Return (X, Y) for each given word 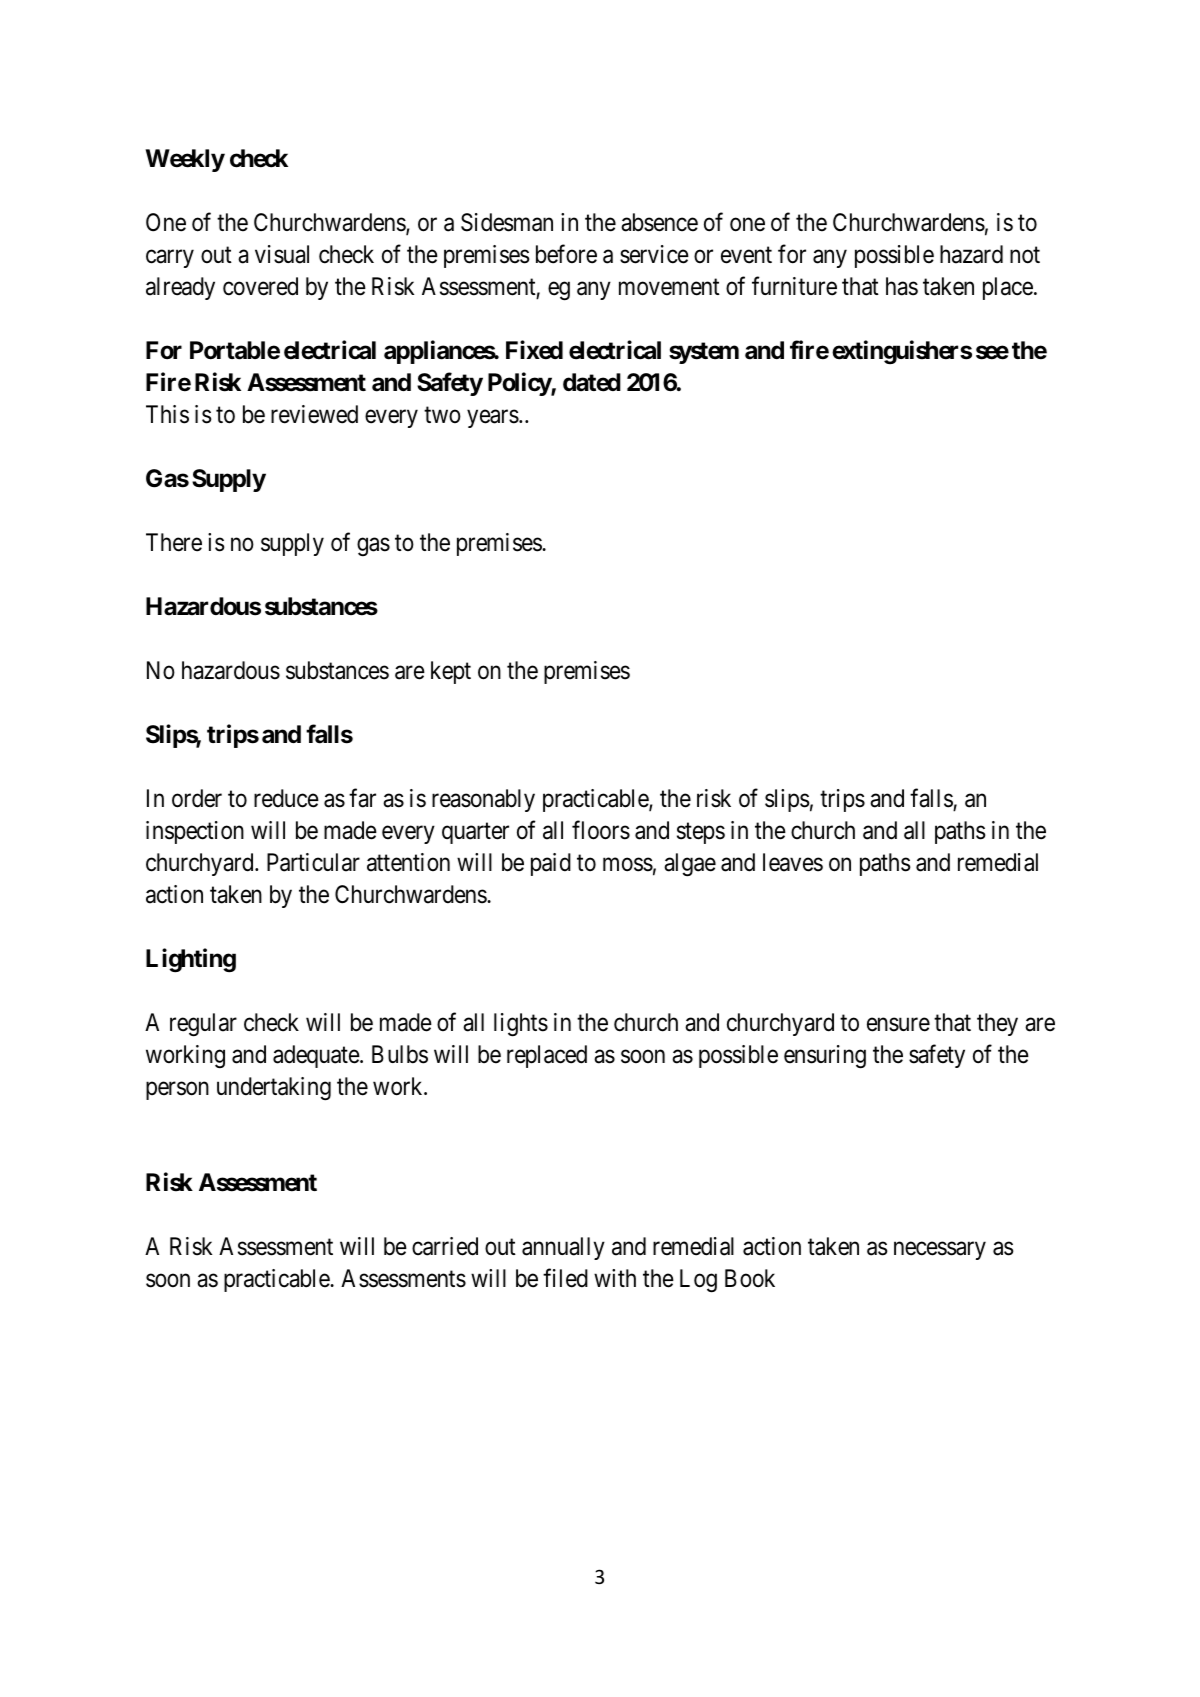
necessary (940, 1251)
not (1025, 255)
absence (659, 222)
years (493, 419)
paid (551, 864)
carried (445, 1246)
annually (563, 1248)
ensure (898, 1025)
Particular (313, 862)
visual (282, 254)
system (704, 353)
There (174, 542)
